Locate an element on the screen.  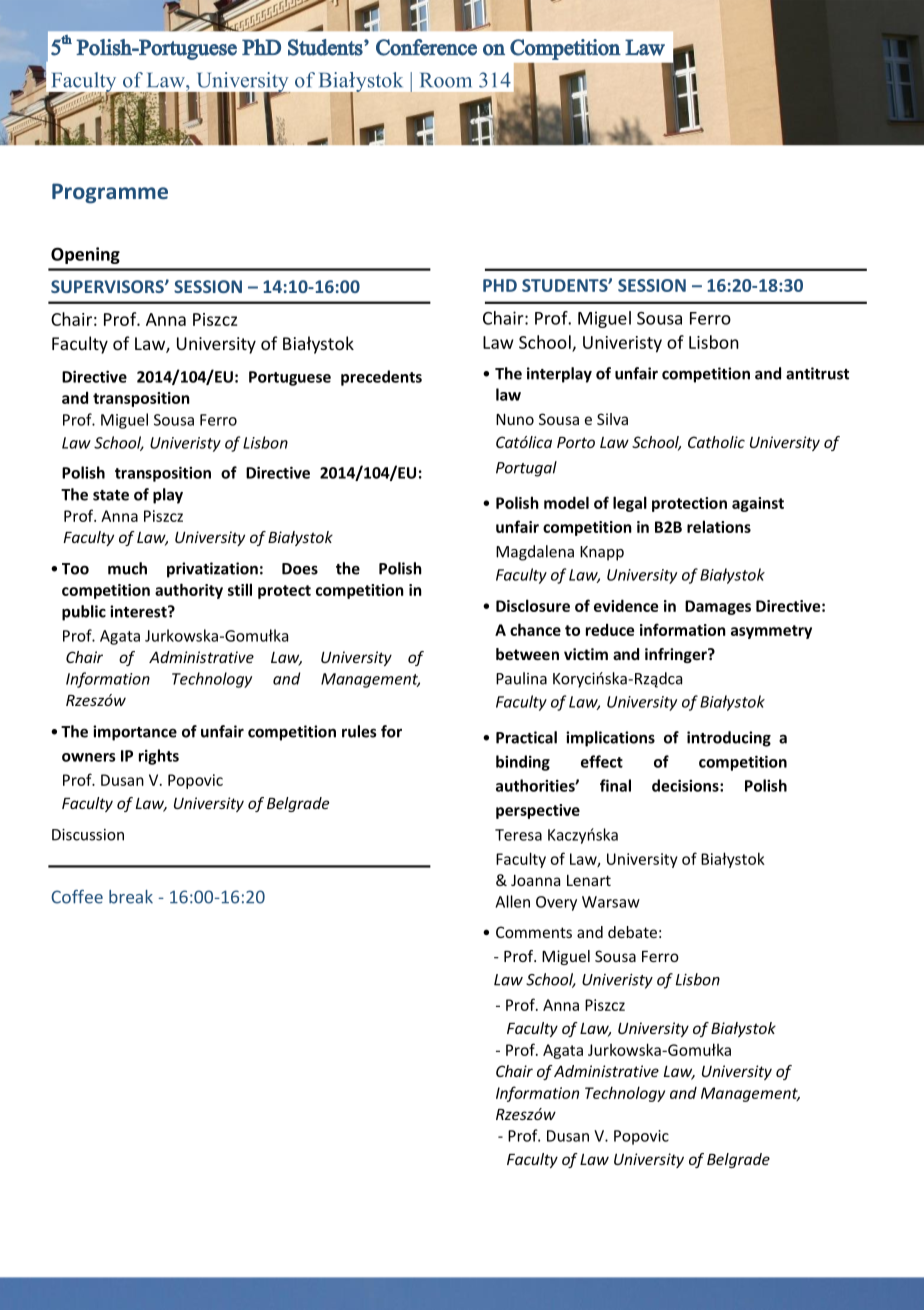
importance is located at coordinates (135, 733).
